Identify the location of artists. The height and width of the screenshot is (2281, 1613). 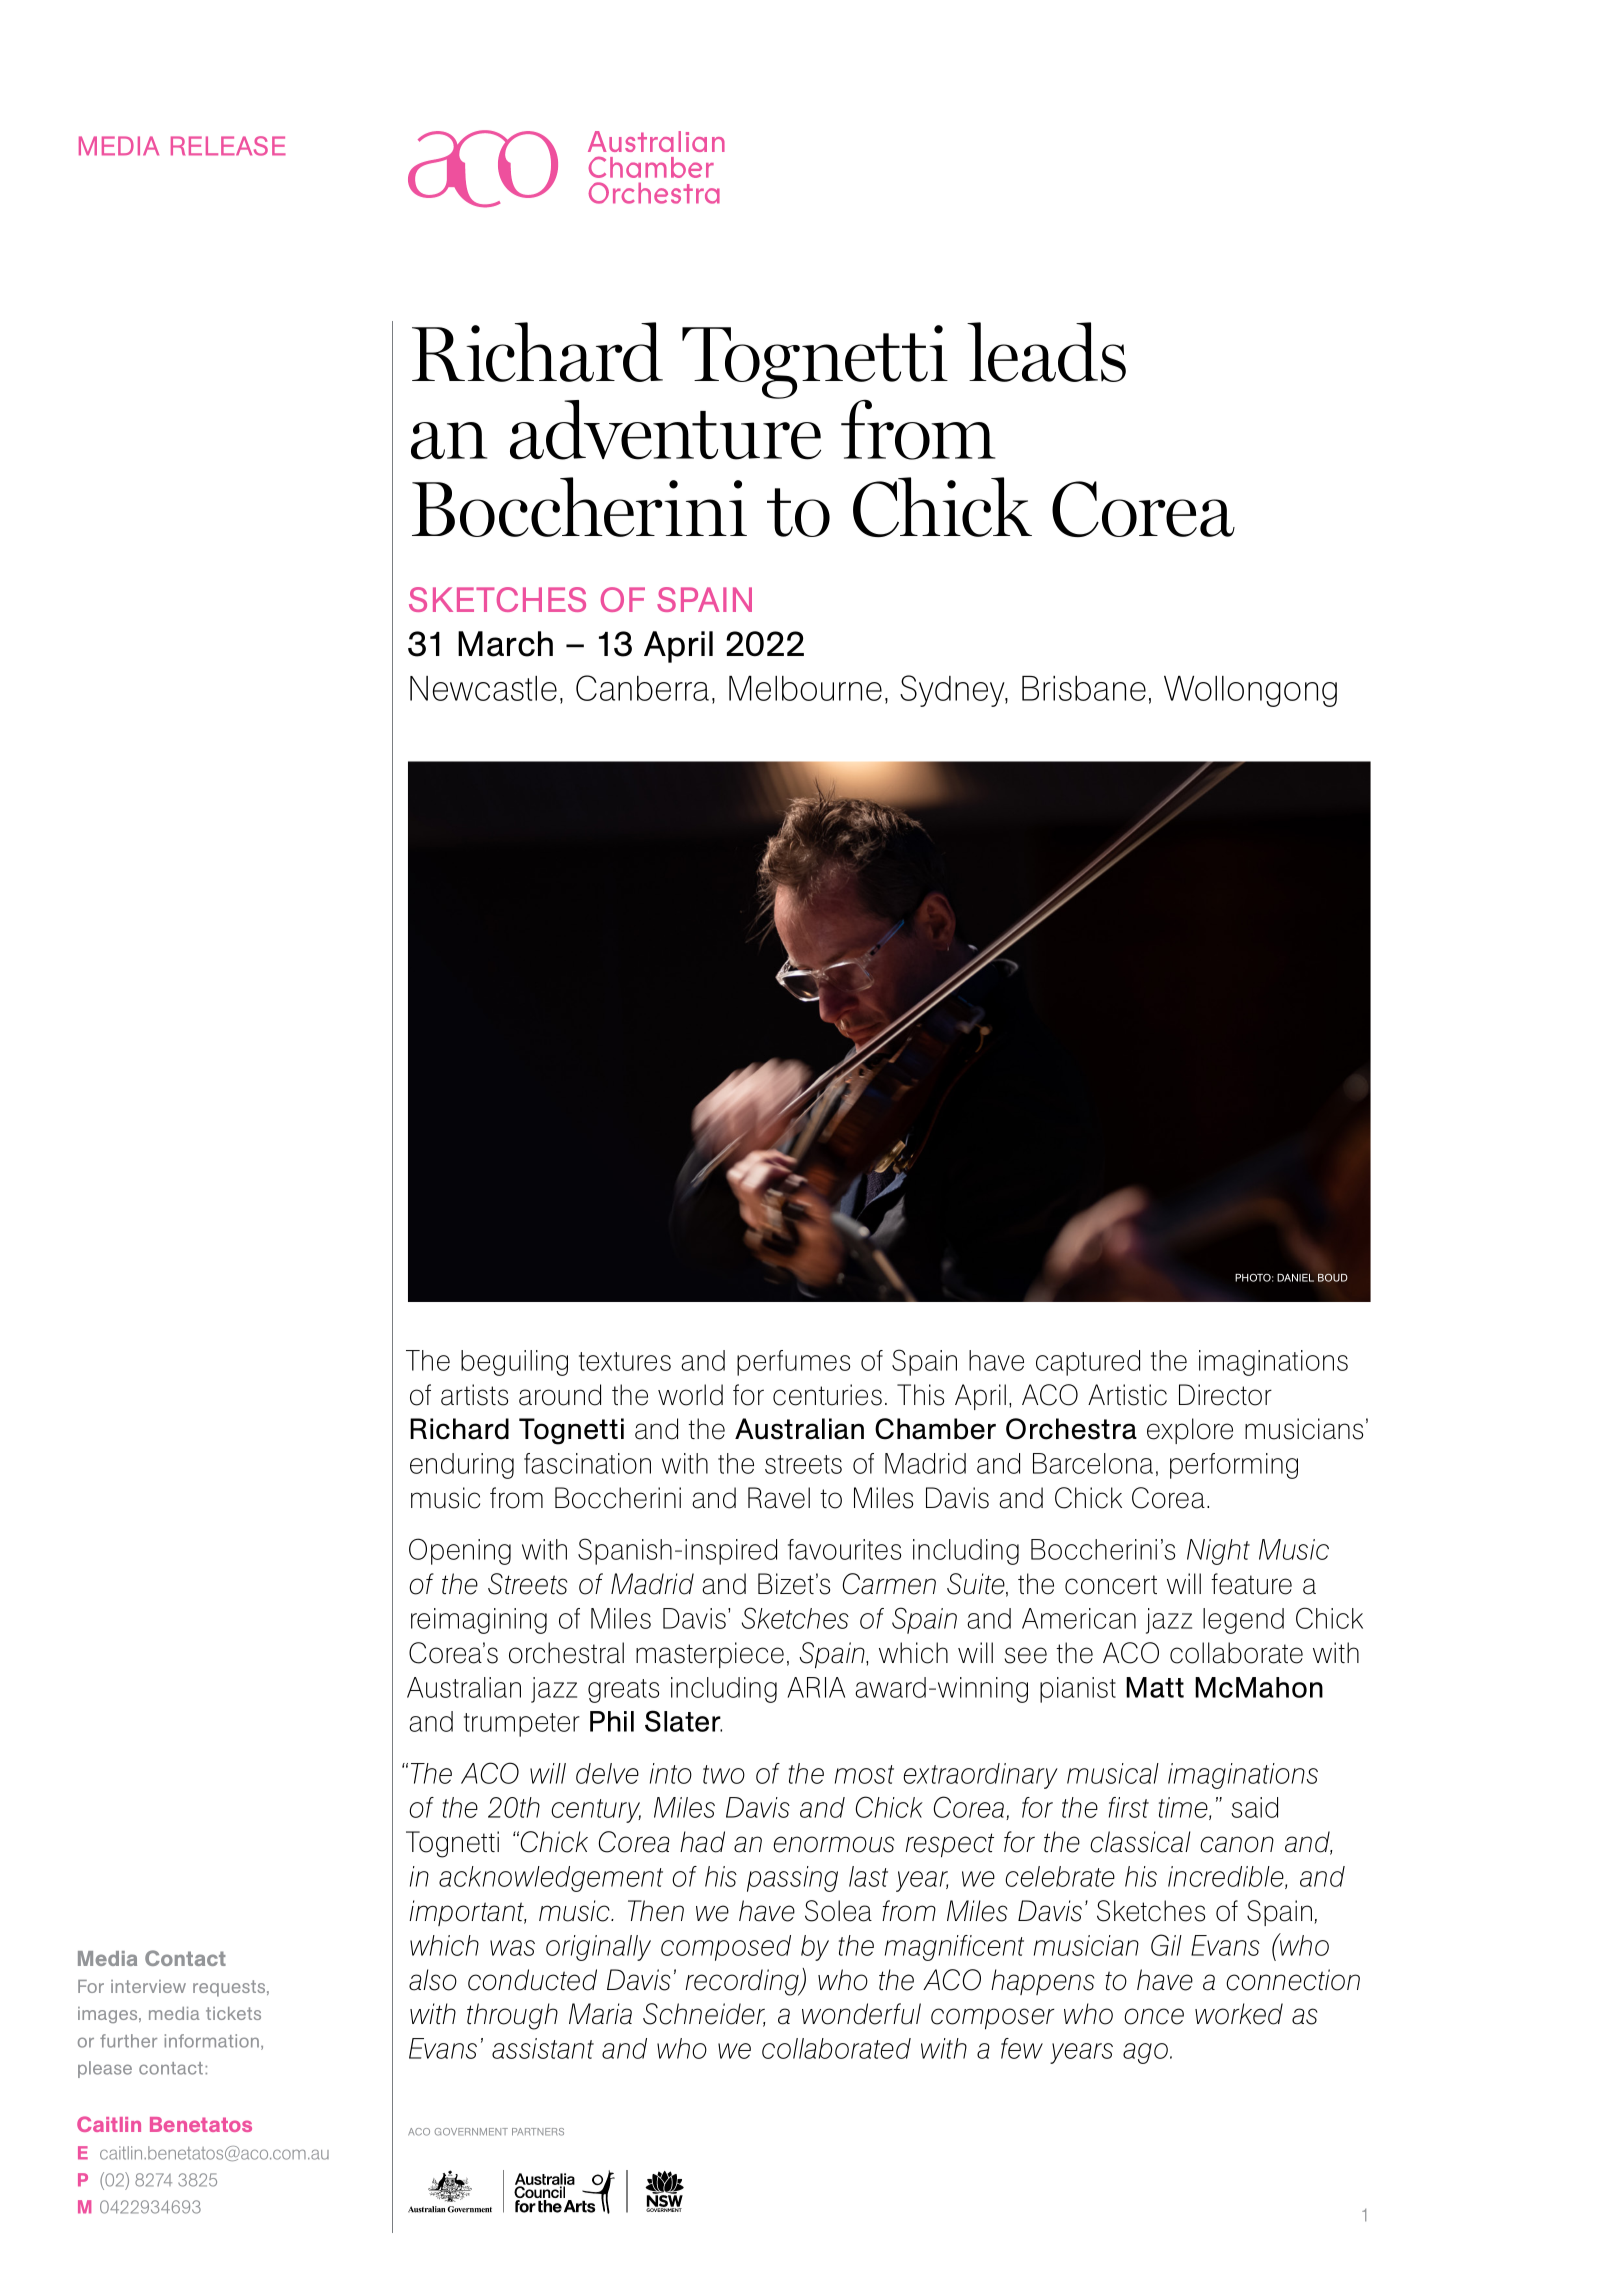
(474, 1395).
